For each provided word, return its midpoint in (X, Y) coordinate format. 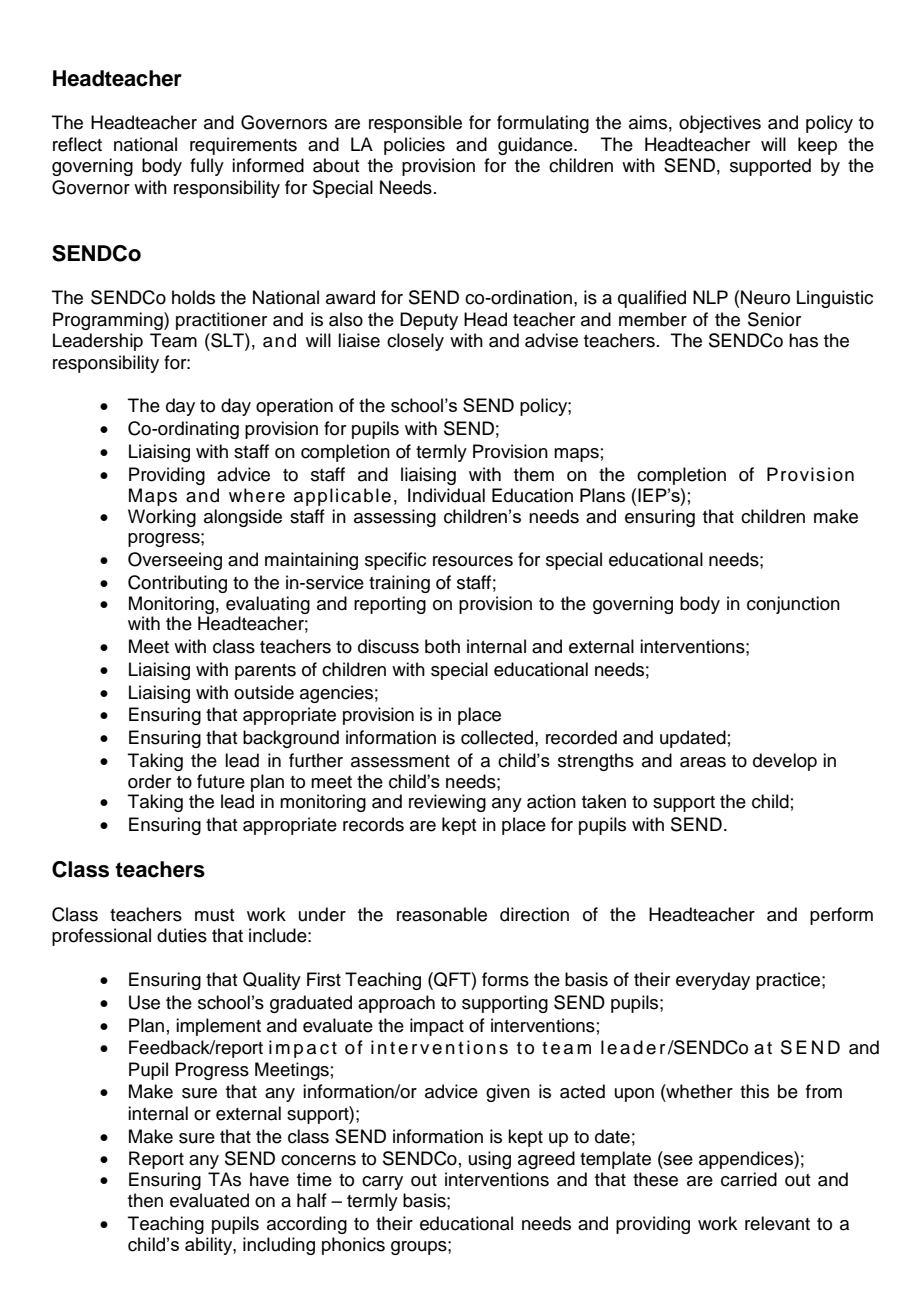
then (145, 1200)
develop (785, 762)
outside (264, 692)
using (490, 1160)
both (442, 646)
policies (414, 146)
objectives (720, 124)
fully (207, 167)
